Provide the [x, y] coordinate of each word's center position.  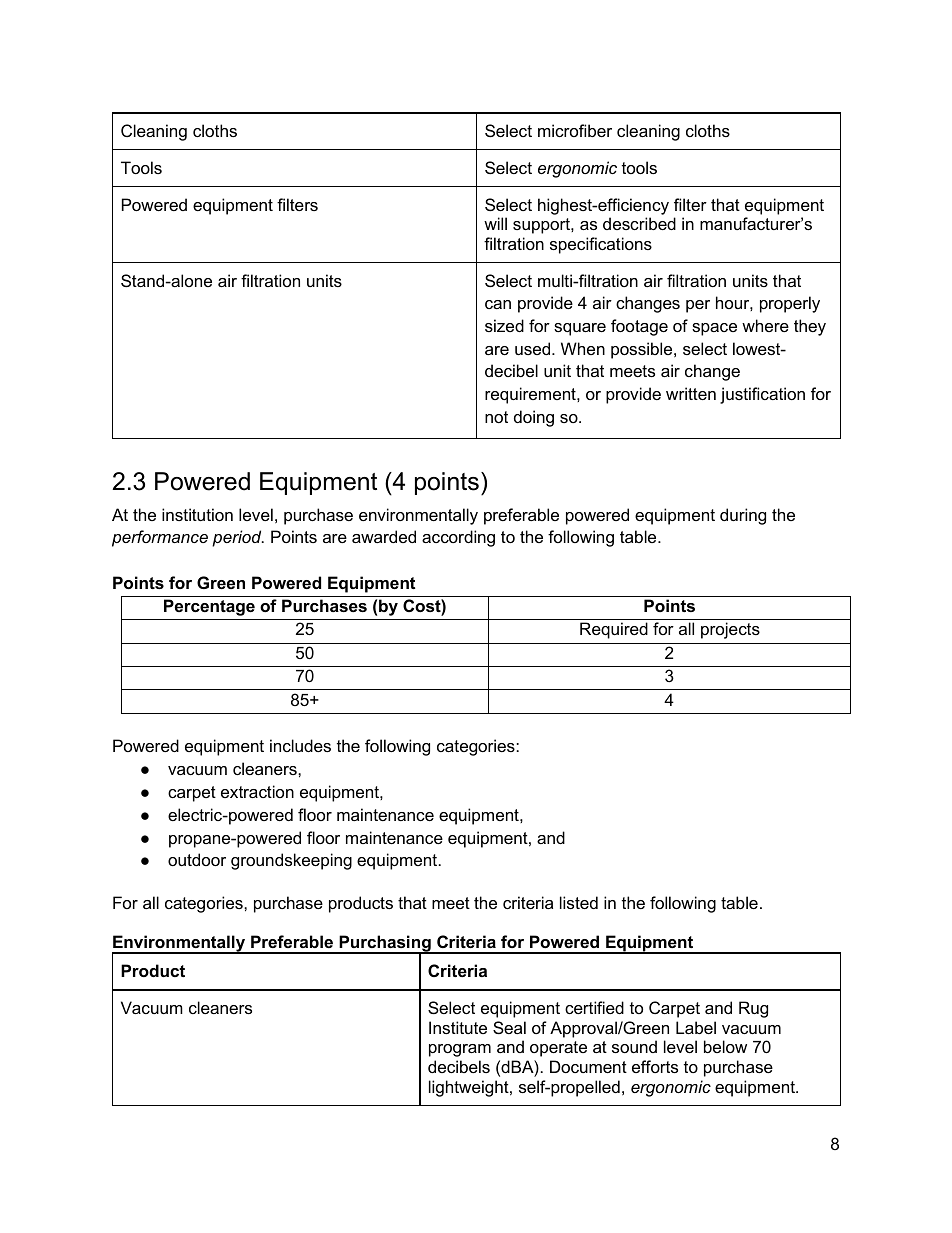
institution [197, 514]
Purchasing [385, 945]
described [639, 223]
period [238, 538]
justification [762, 395]
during [743, 516]
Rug [753, 1009]
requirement [531, 395]
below [725, 1046]
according [458, 538]
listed [579, 902]
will [495, 223]
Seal [509, 1027]
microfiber [575, 130]
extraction [257, 791]
